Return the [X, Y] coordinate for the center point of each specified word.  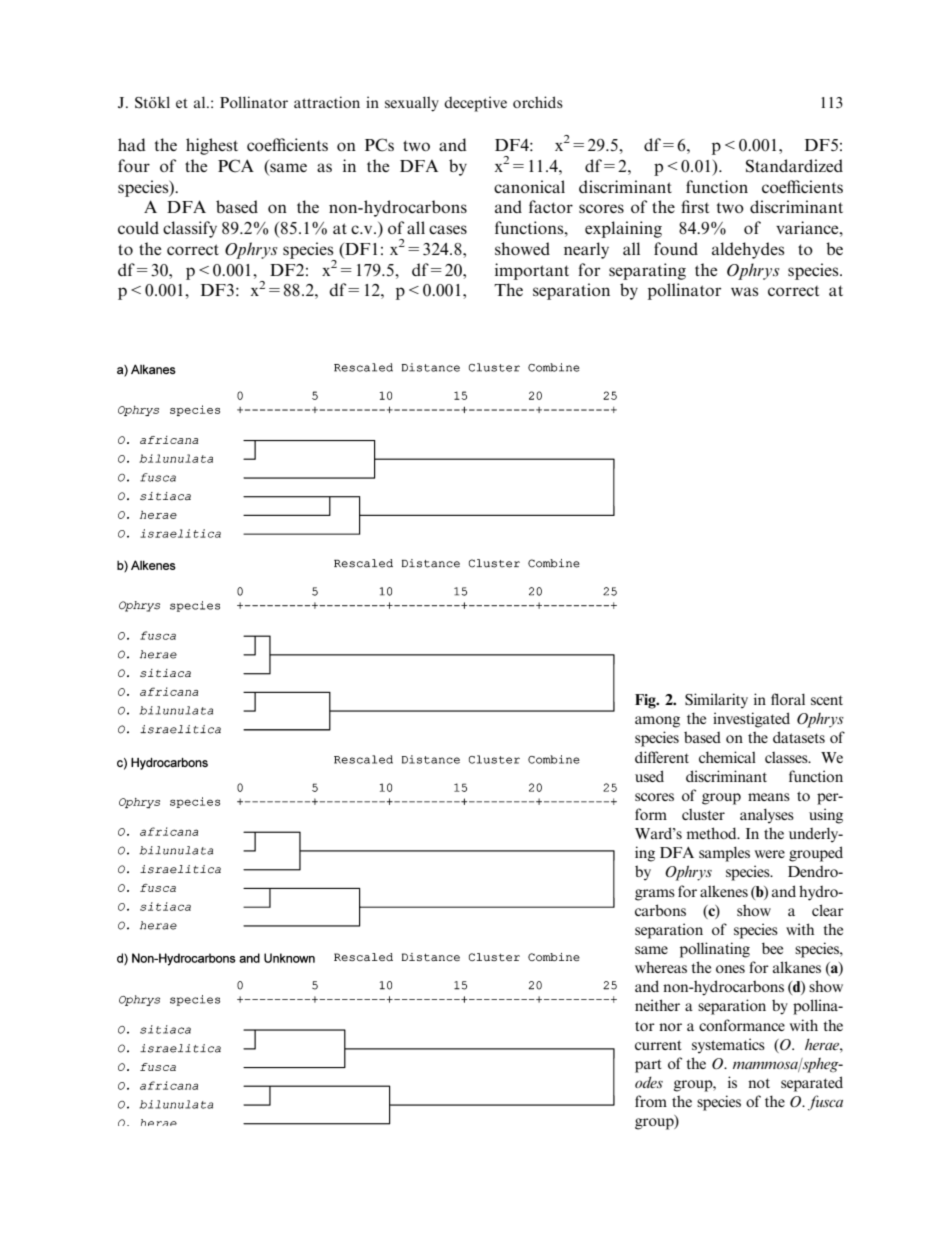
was [745, 291]
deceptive [475, 104]
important [532, 271]
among [657, 722]
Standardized [794, 166]
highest [212, 146]
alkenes [724, 891]
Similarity [716, 701]
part [648, 1066]
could [138, 227]
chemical [727, 757]
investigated [751, 720]
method [712, 833]
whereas [661, 967]
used [649, 776]
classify [190, 229]
